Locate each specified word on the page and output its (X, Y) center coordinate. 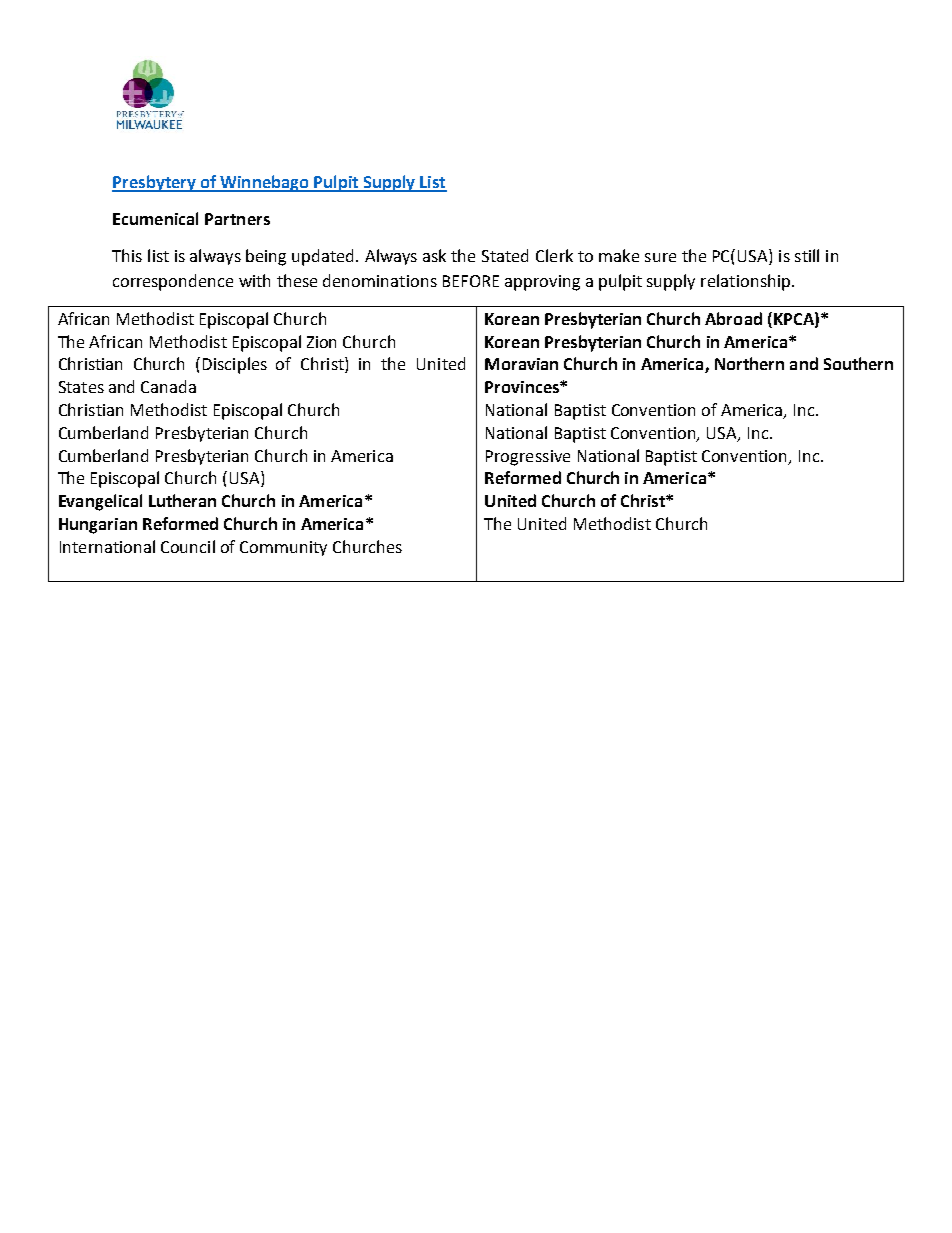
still (807, 255)
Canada (168, 386)
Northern (749, 363)
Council (188, 546)
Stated (505, 255)
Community (283, 548)
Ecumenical (155, 218)
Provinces (523, 387)
